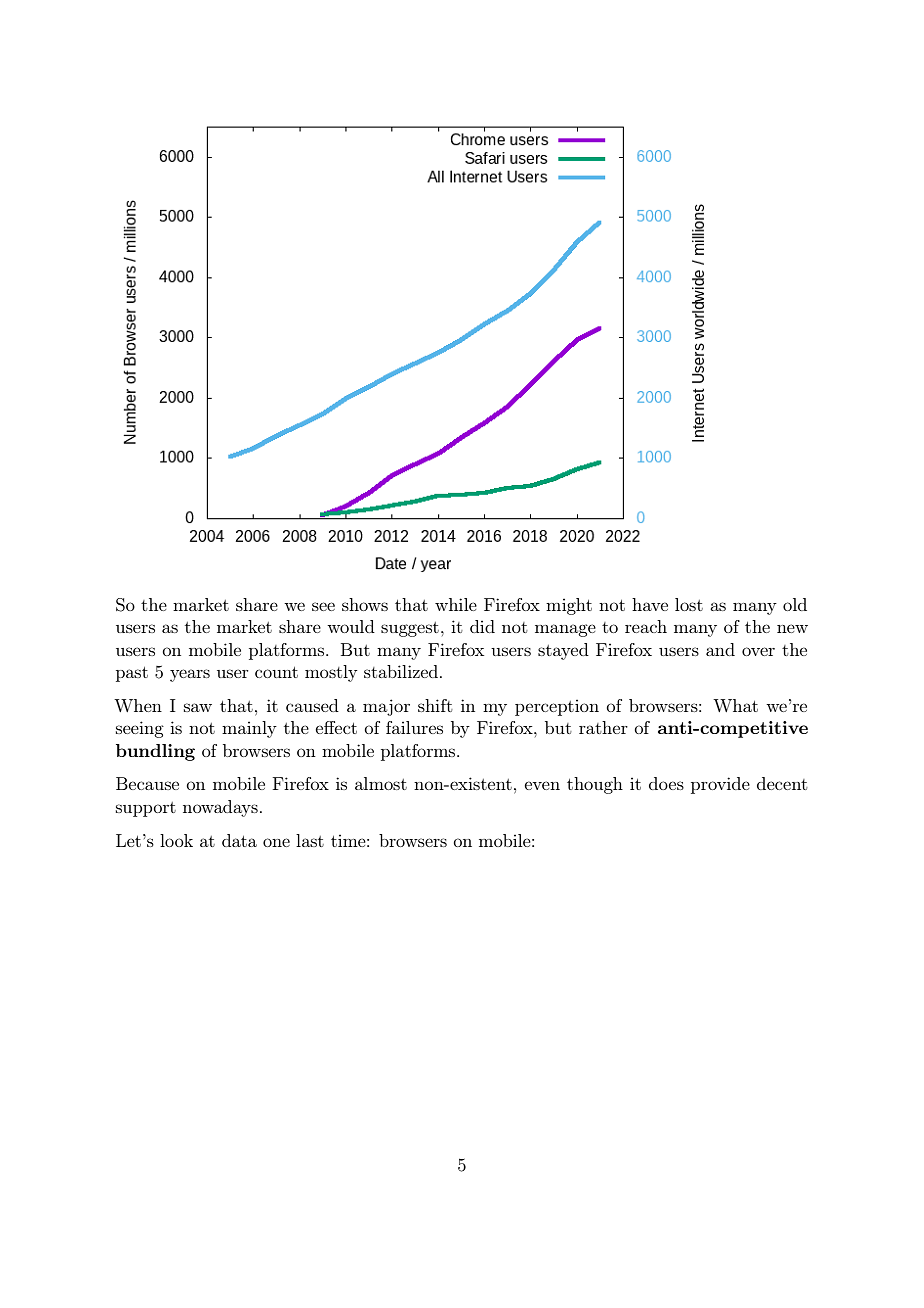 The width and height of the screenshot is (924, 1308). What do you see at coordinates (155, 752) in the screenshot?
I see `bundling` at bounding box center [155, 752].
